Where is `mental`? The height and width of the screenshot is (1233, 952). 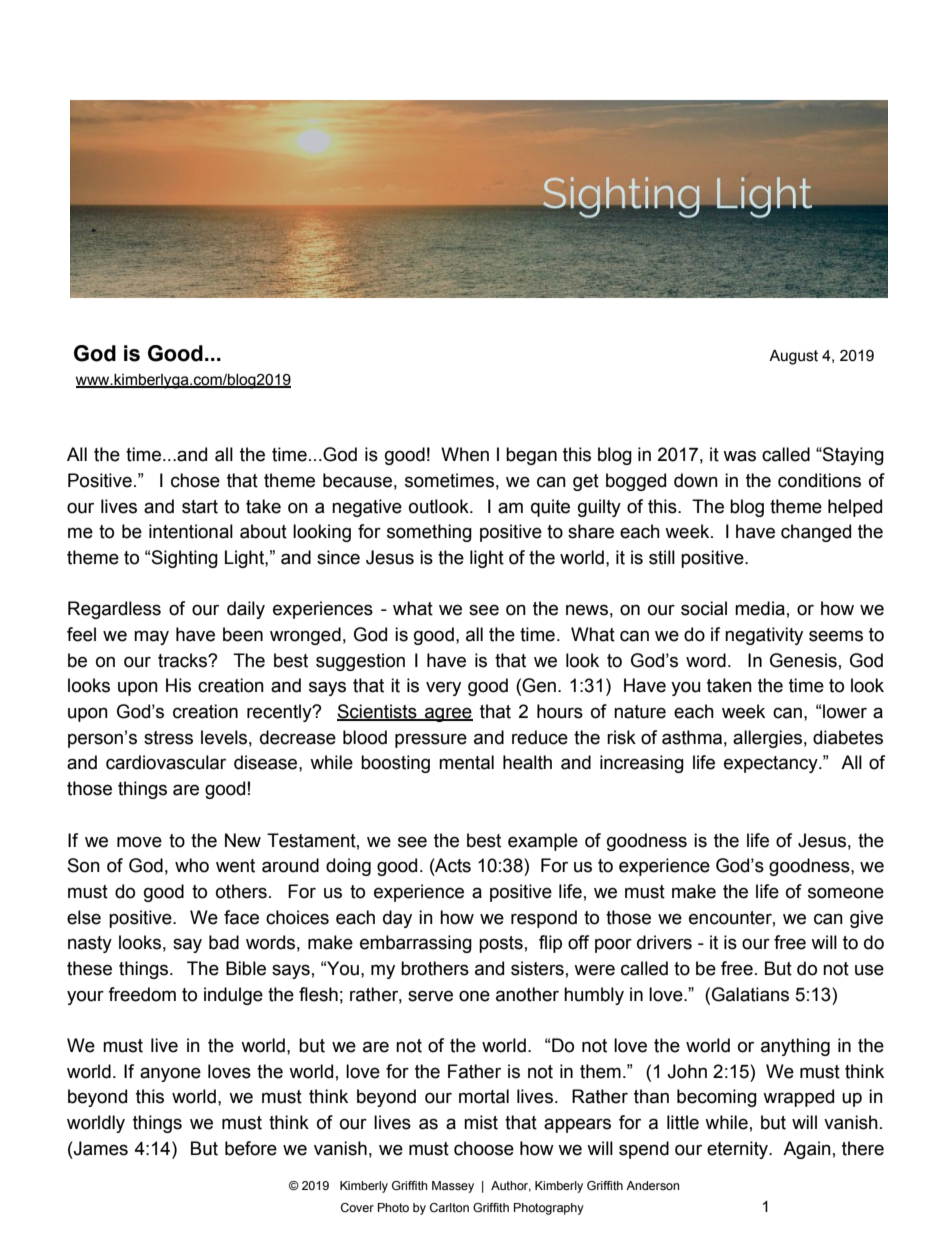 mental is located at coordinates (466, 762).
